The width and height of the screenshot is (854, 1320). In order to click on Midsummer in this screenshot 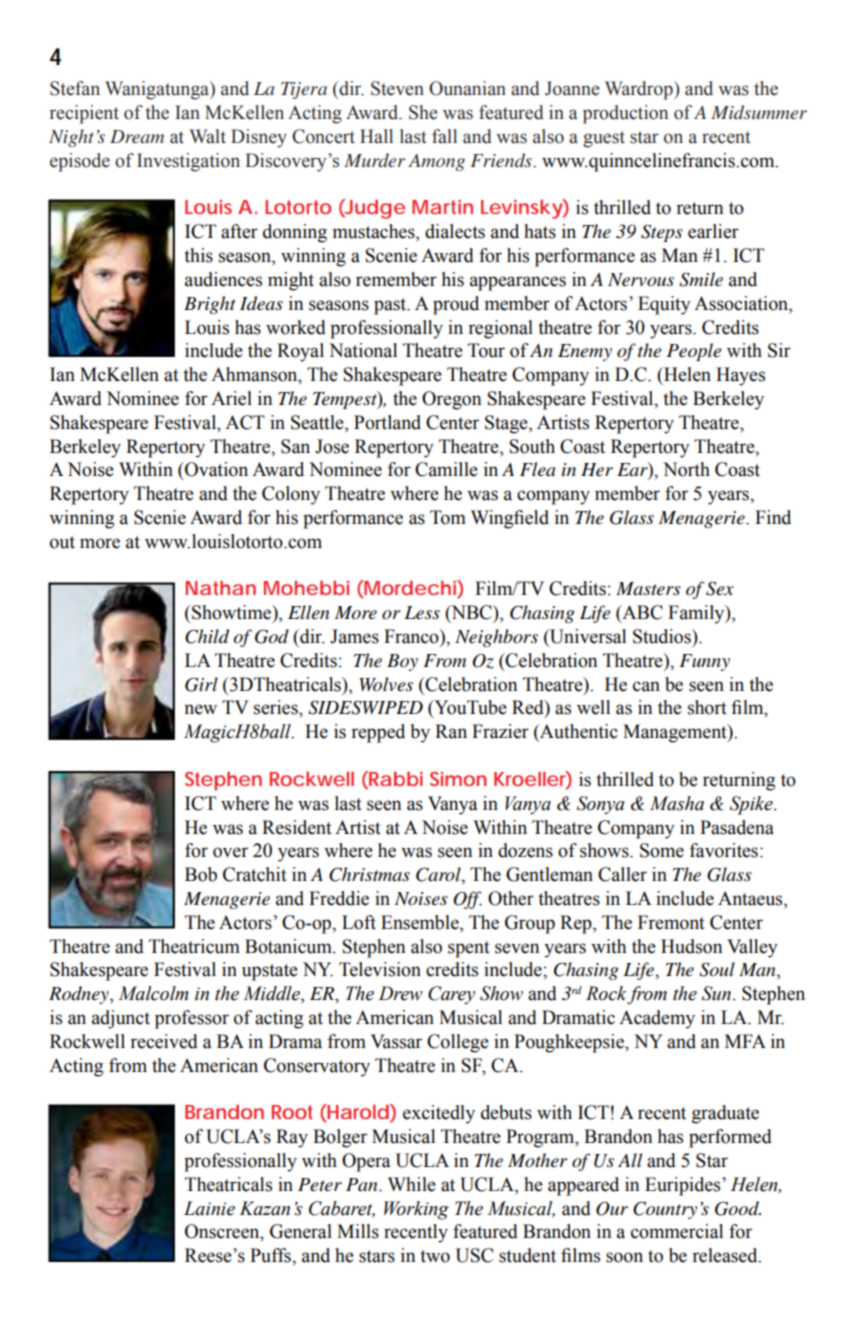, I will do `click(759, 112)`.
